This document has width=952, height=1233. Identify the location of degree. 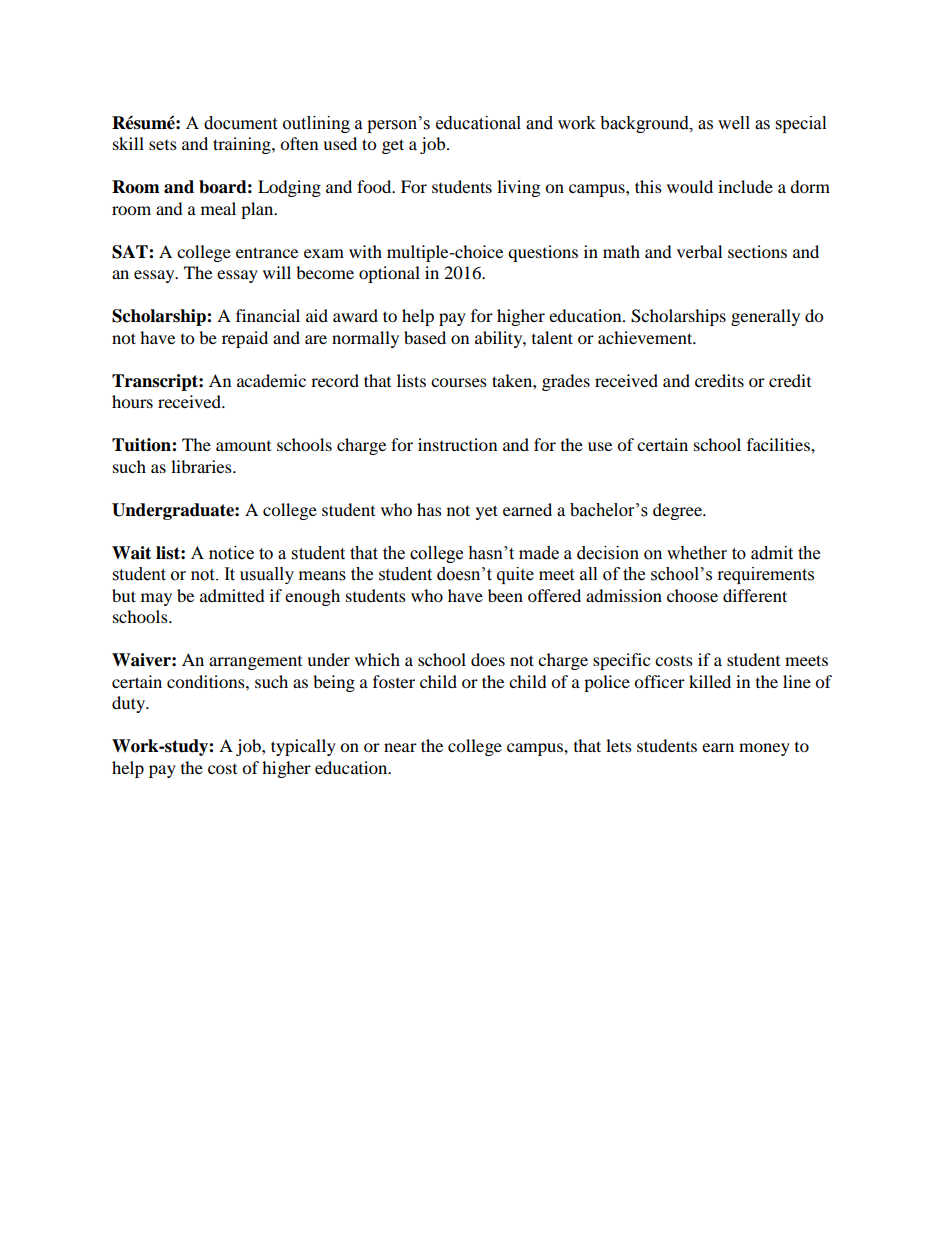
(678, 511).
